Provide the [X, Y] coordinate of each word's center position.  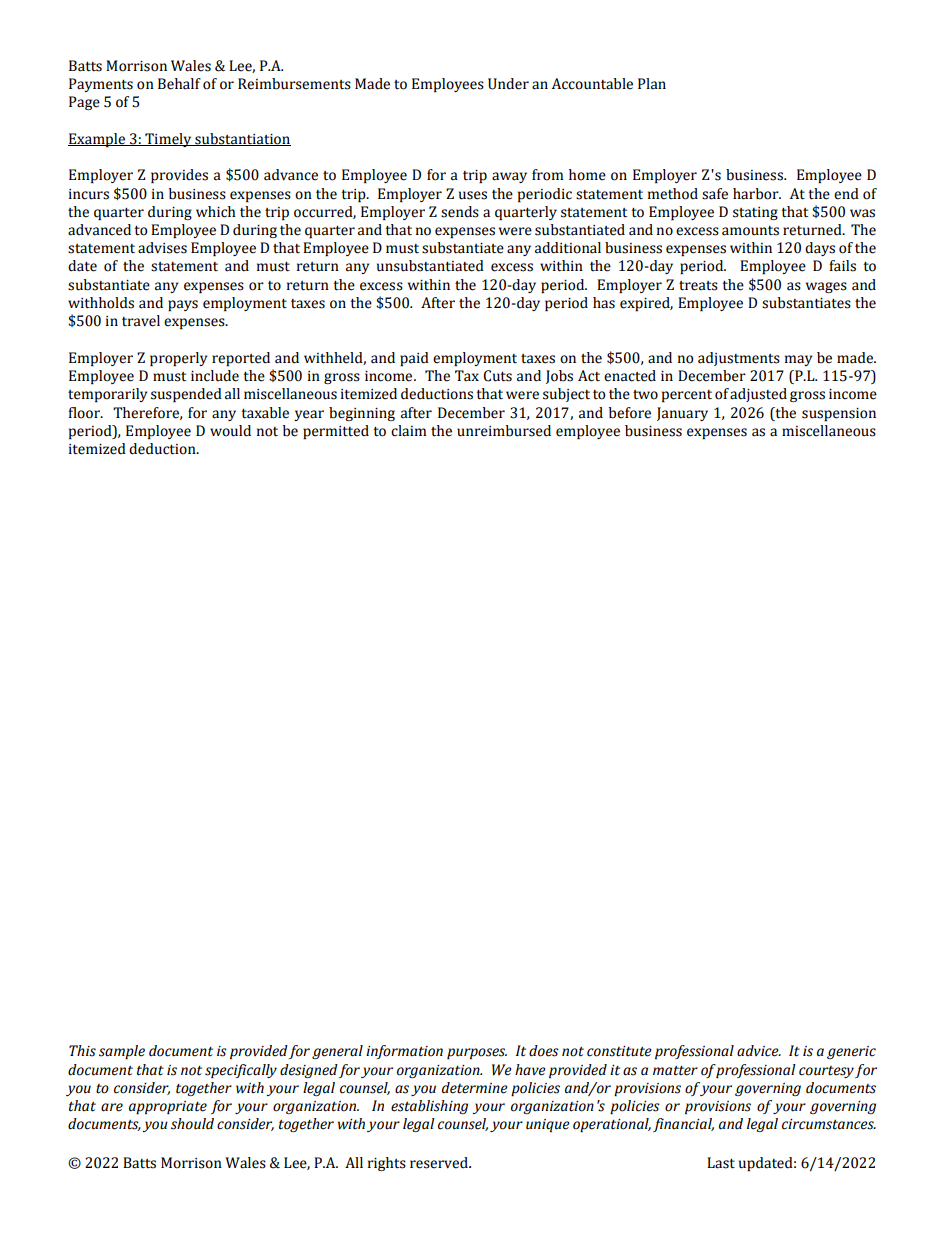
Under [508, 84]
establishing [429, 1107]
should [192, 1124]
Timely [168, 140]
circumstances [829, 1124]
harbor [757, 194]
